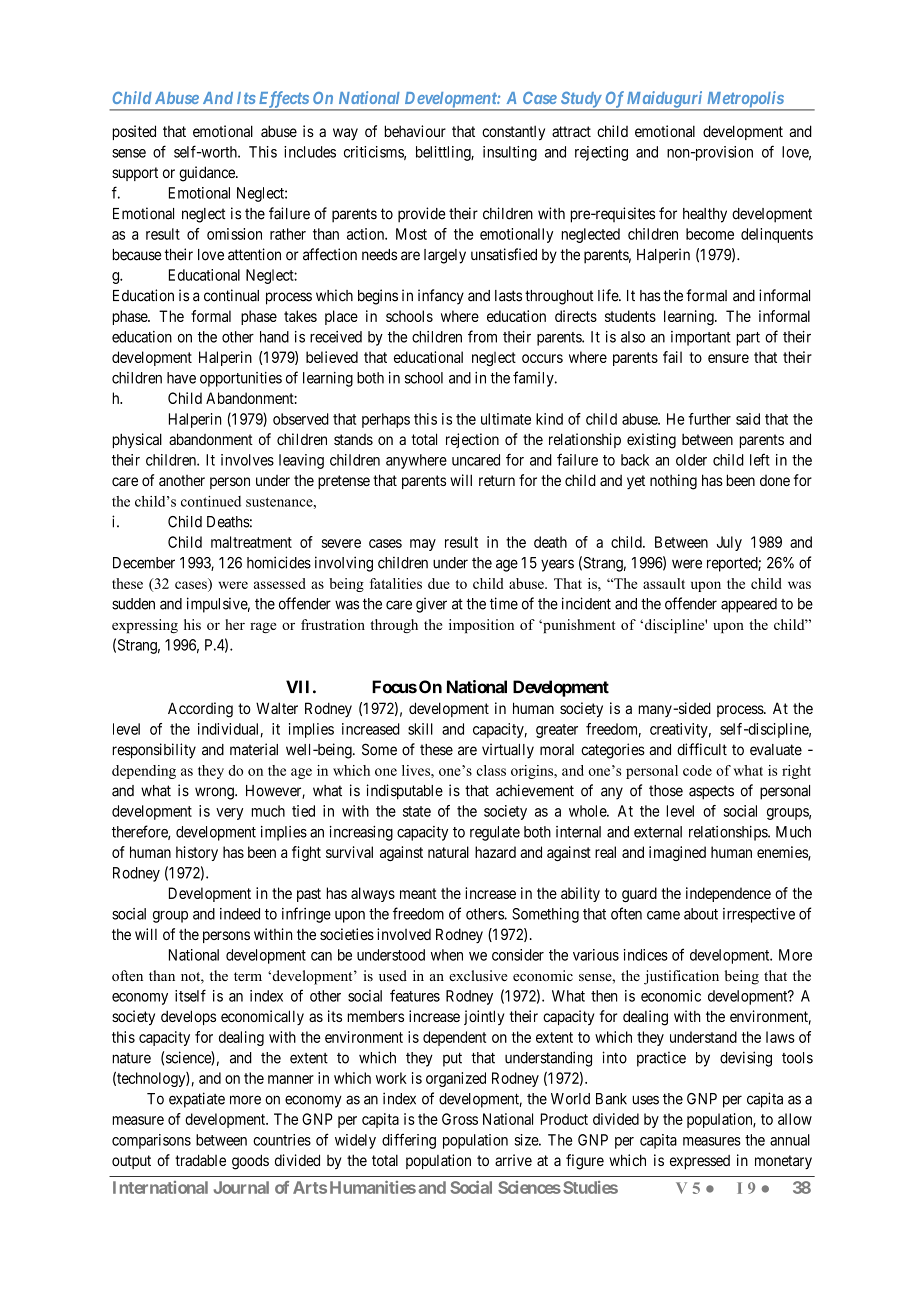 The image size is (924, 1307). Describe the element at coordinates (513, 132) in the screenshot. I see `constantly` at that location.
